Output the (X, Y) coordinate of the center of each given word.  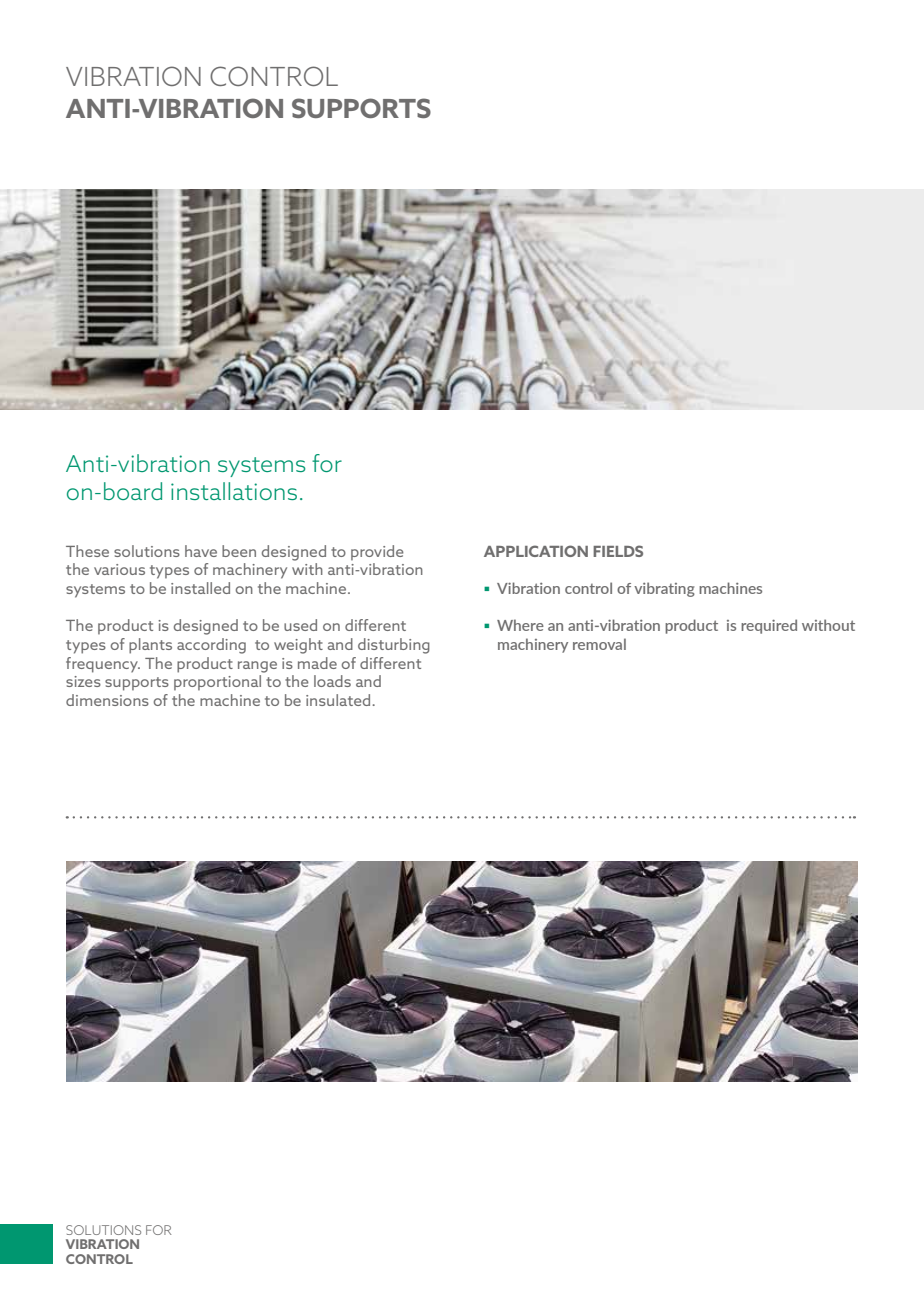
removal (599, 644)
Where (520, 625)
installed (200, 588)
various (119, 569)
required (769, 626)
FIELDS (618, 551)
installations (234, 491)
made (317, 663)
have (201, 551)
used (300, 625)
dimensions (107, 700)
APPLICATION (536, 551)
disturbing (394, 646)
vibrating (664, 589)
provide (377, 553)
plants (150, 646)
